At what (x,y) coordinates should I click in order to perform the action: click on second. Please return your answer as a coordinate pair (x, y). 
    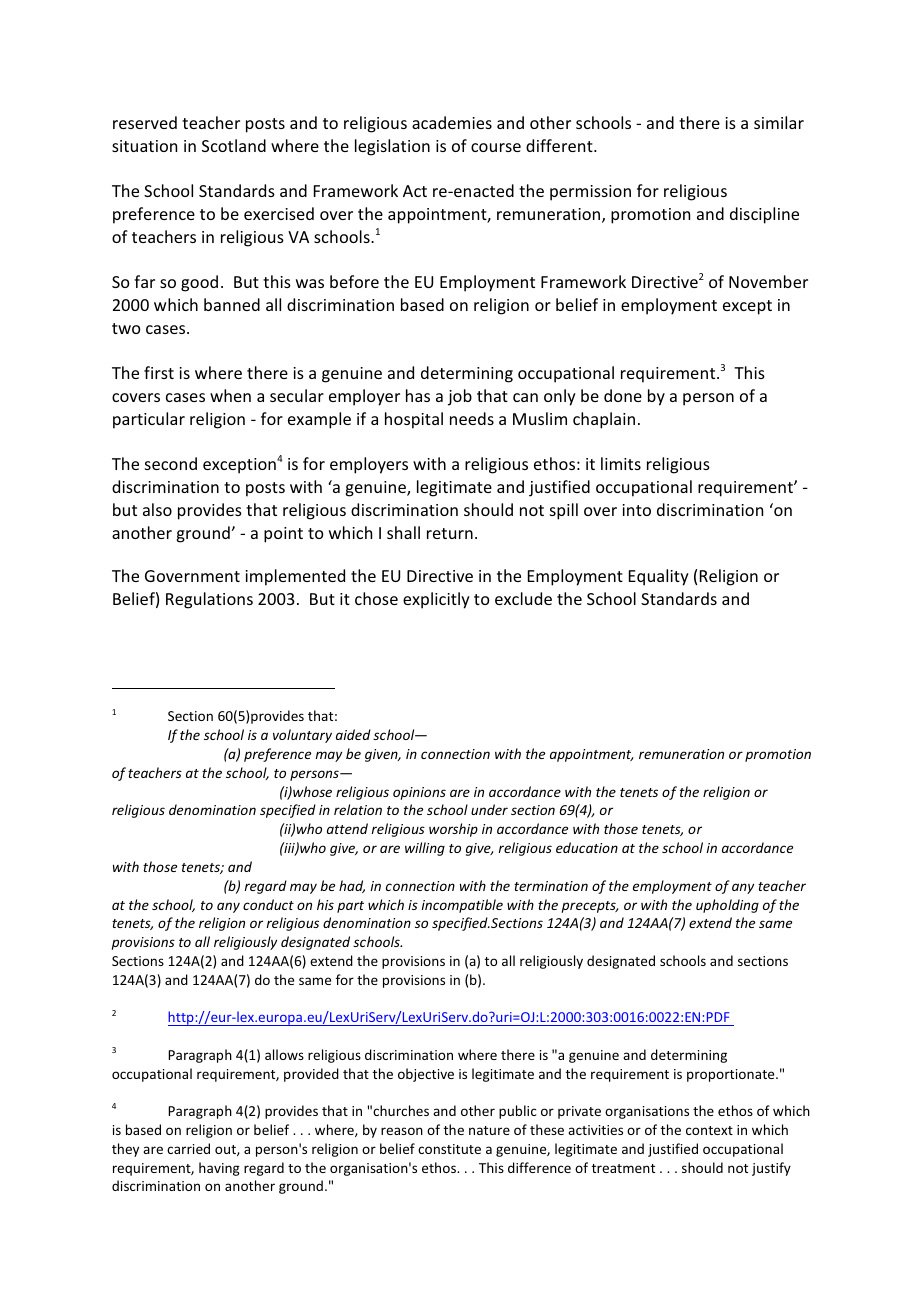
    Looking at the image, I should click on (171, 463).
